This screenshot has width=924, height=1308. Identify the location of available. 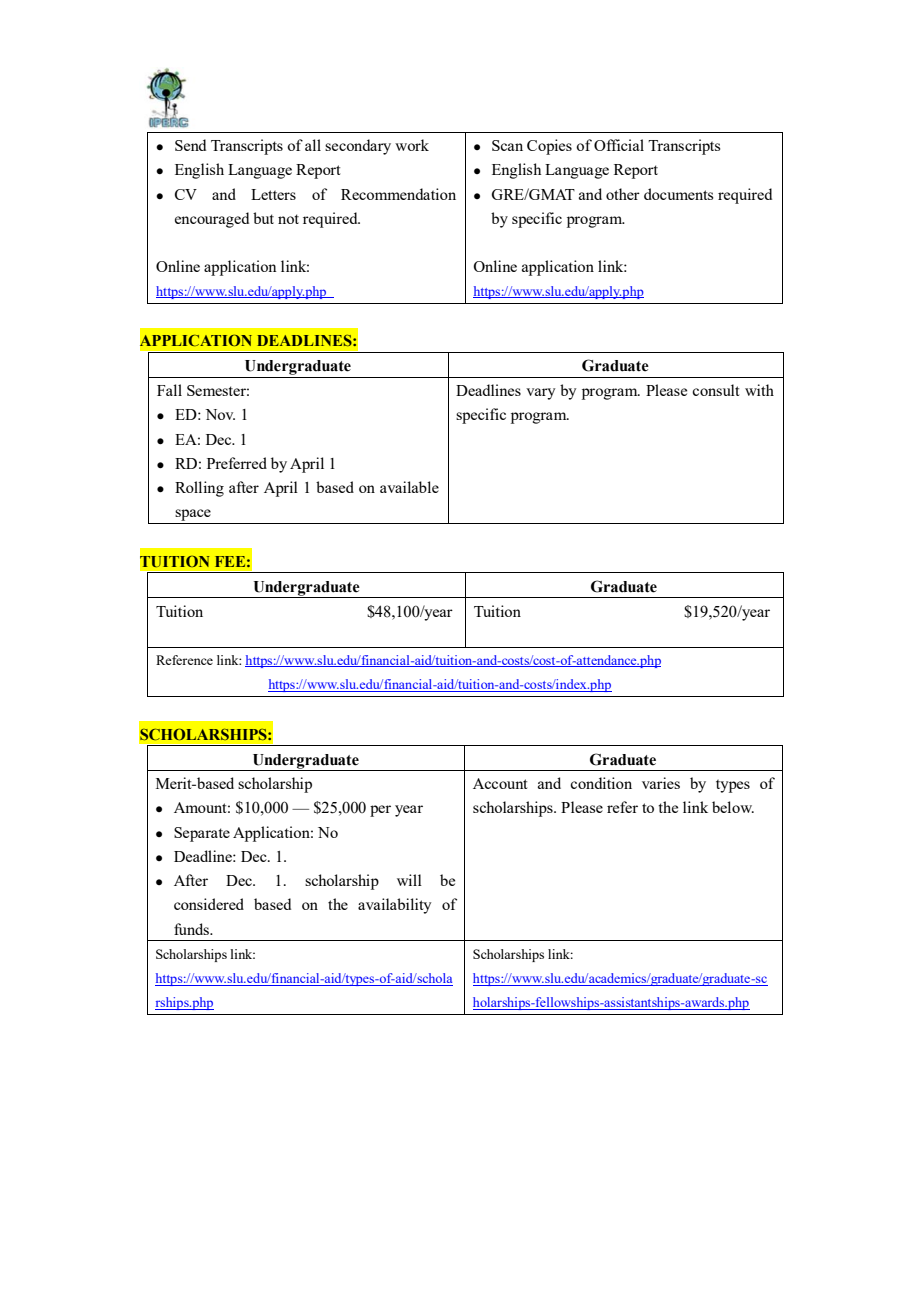
(409, 487).
